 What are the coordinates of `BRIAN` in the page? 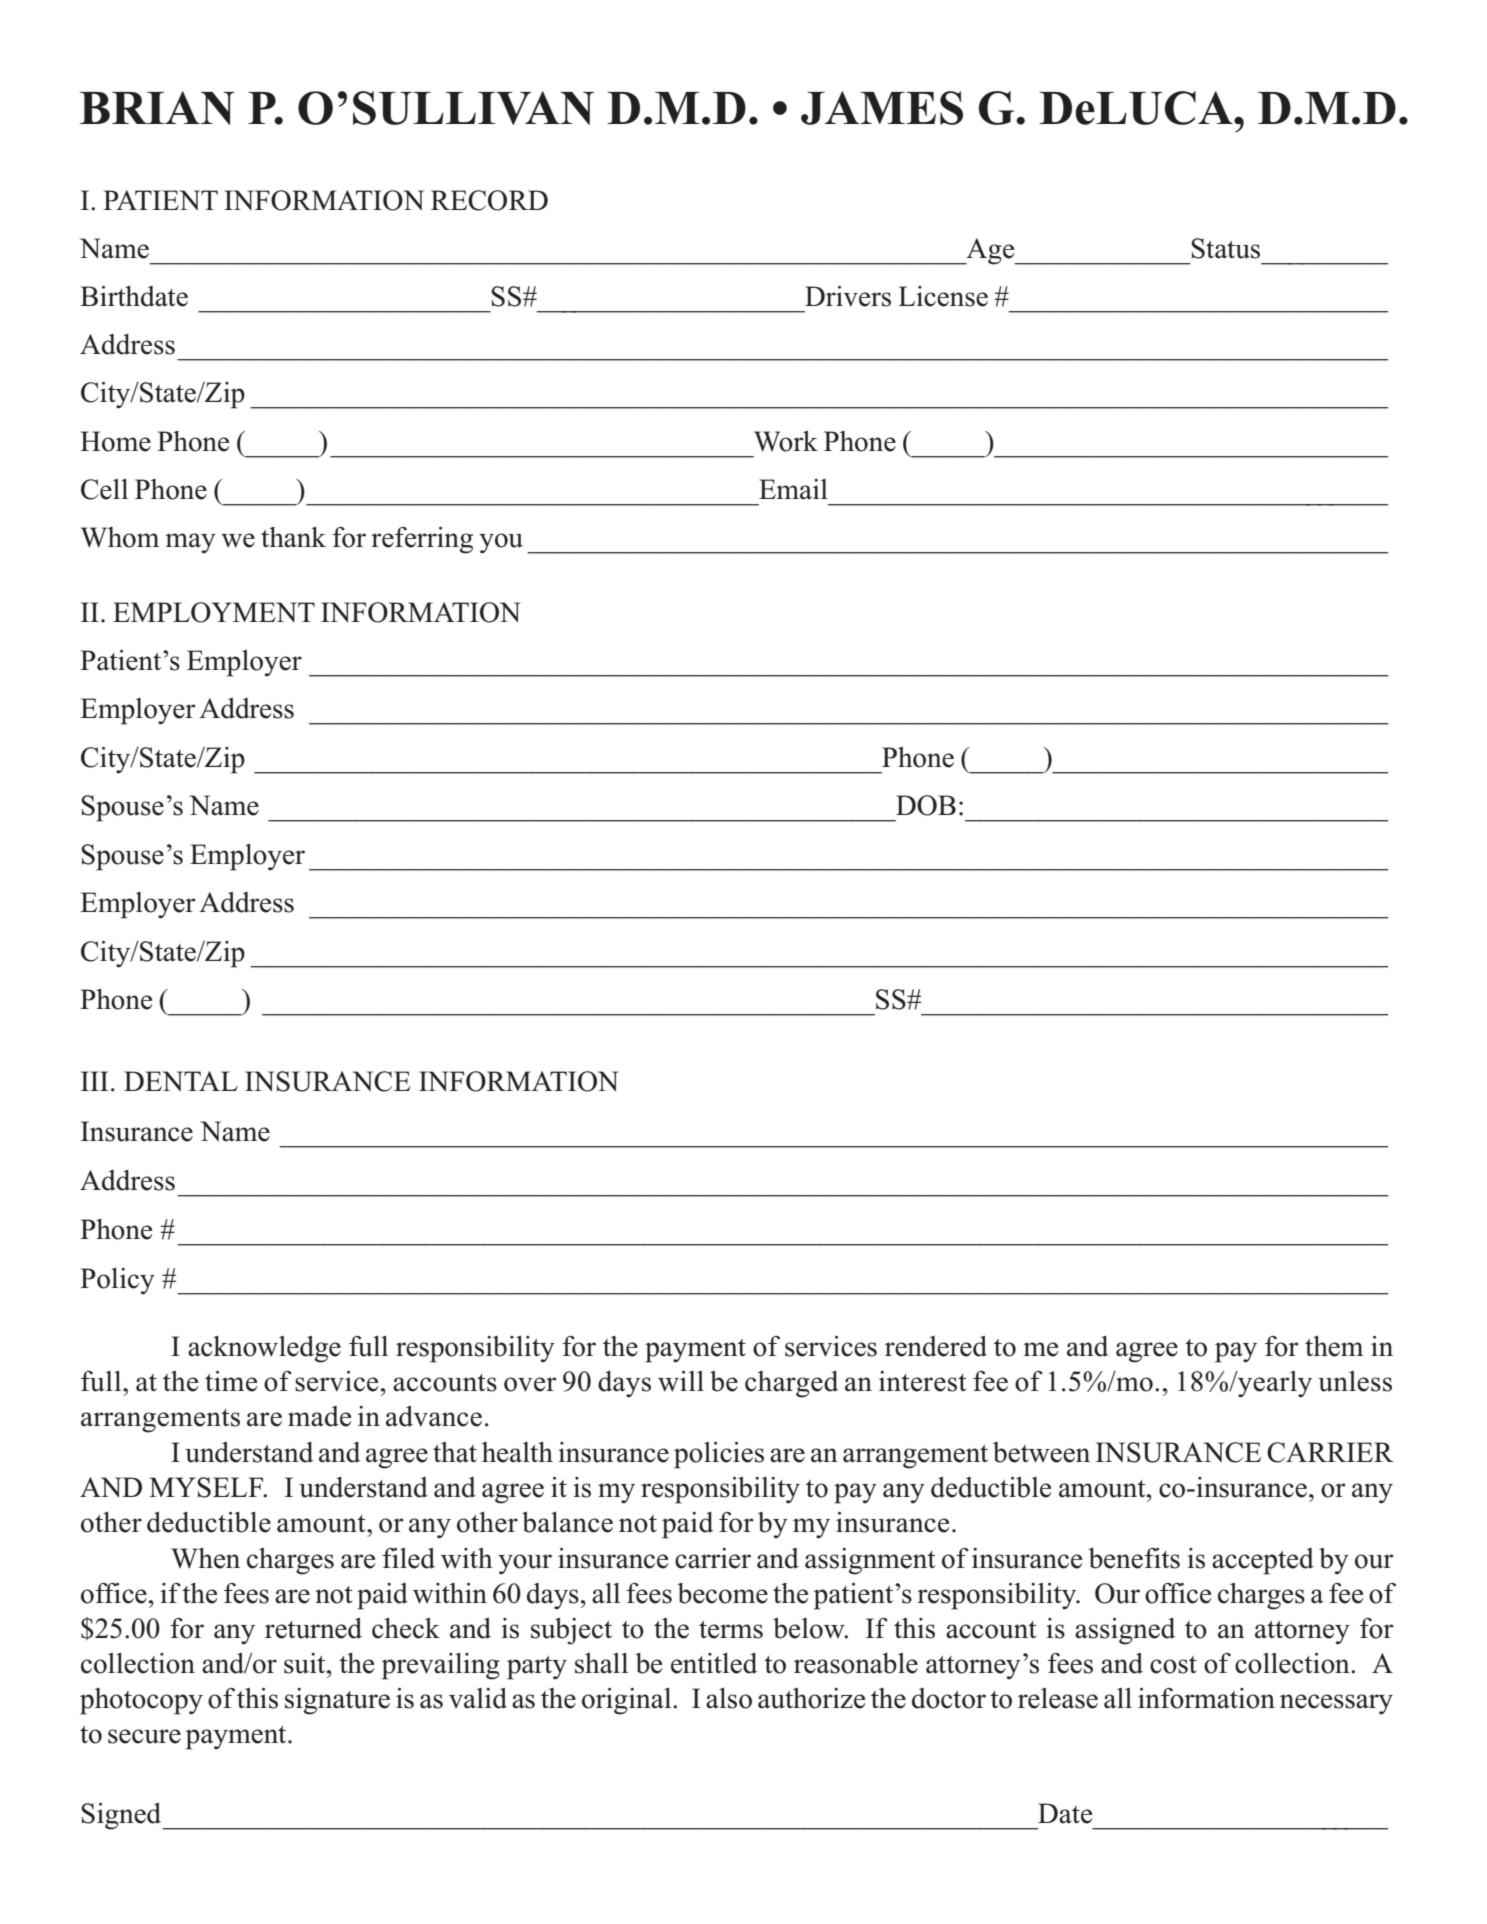 It's located at (157, 108).
